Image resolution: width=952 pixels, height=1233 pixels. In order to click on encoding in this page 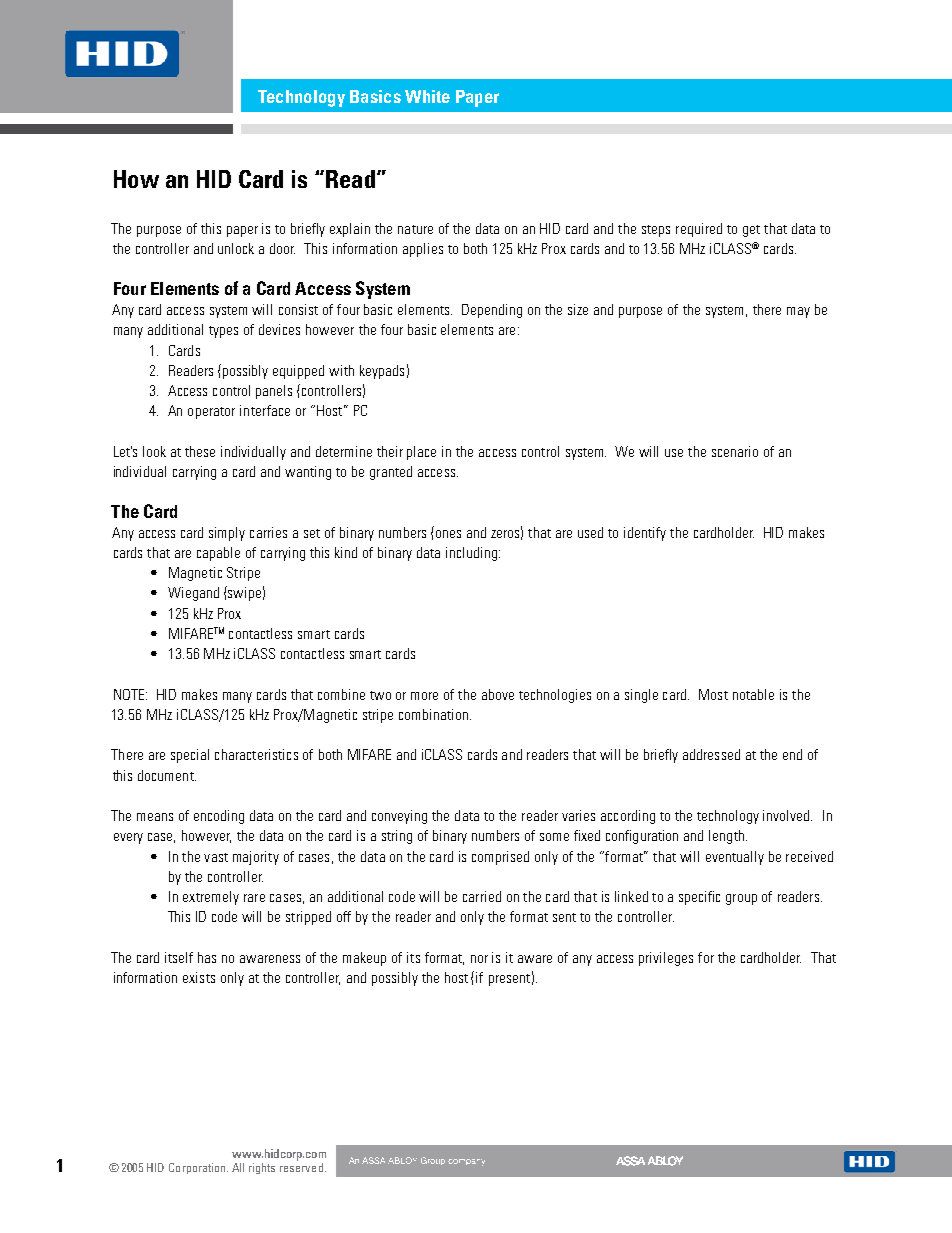, I will do `click(219, 817)`.
